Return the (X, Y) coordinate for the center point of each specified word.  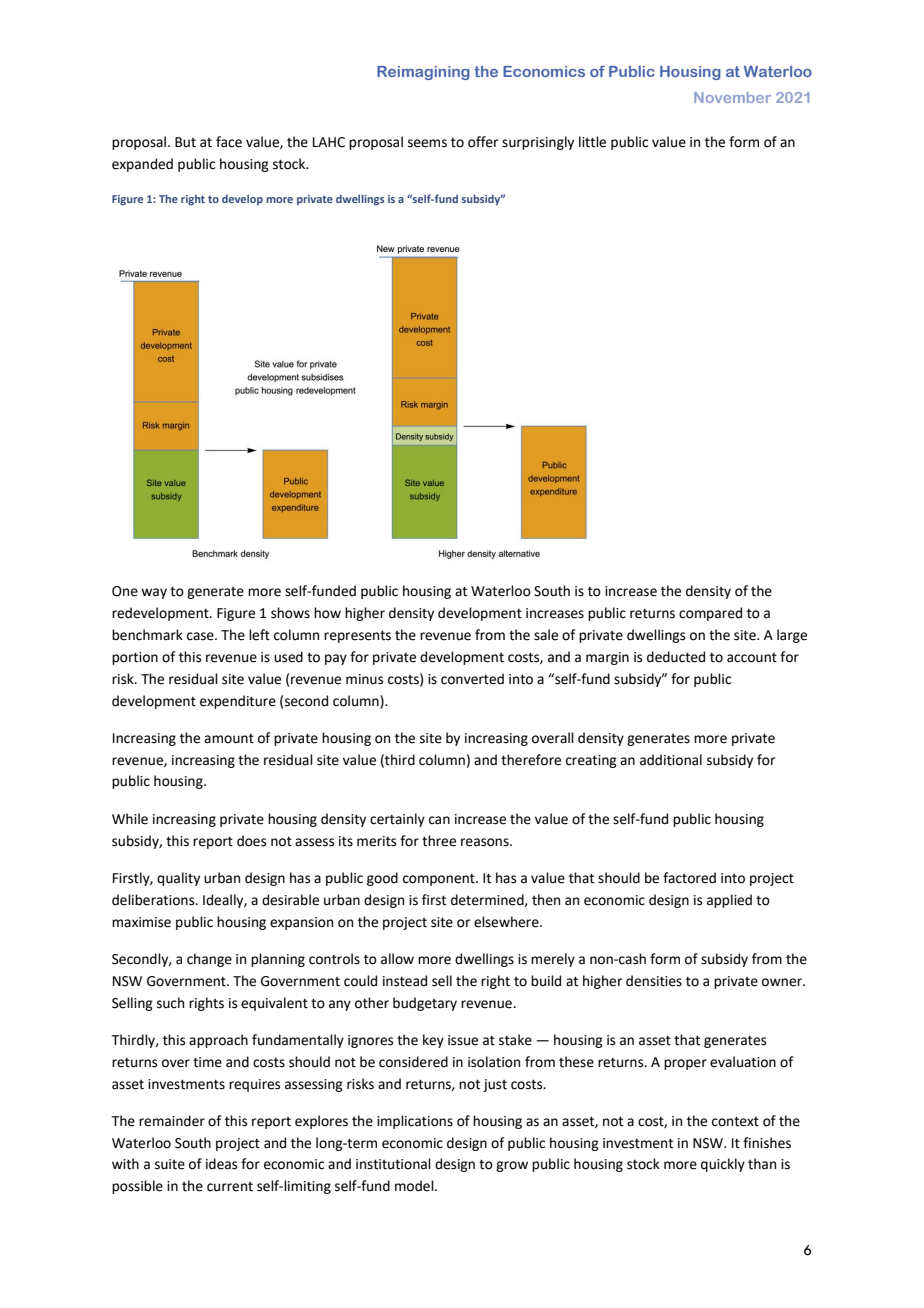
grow (512, 1166)
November (732, 97)
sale (546, 635)
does (251, 841)
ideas (221, 1164)
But (185, 142)
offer (483, 142)
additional (671, 760)
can (439, 820)
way (154, 593)
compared (710, 614)
